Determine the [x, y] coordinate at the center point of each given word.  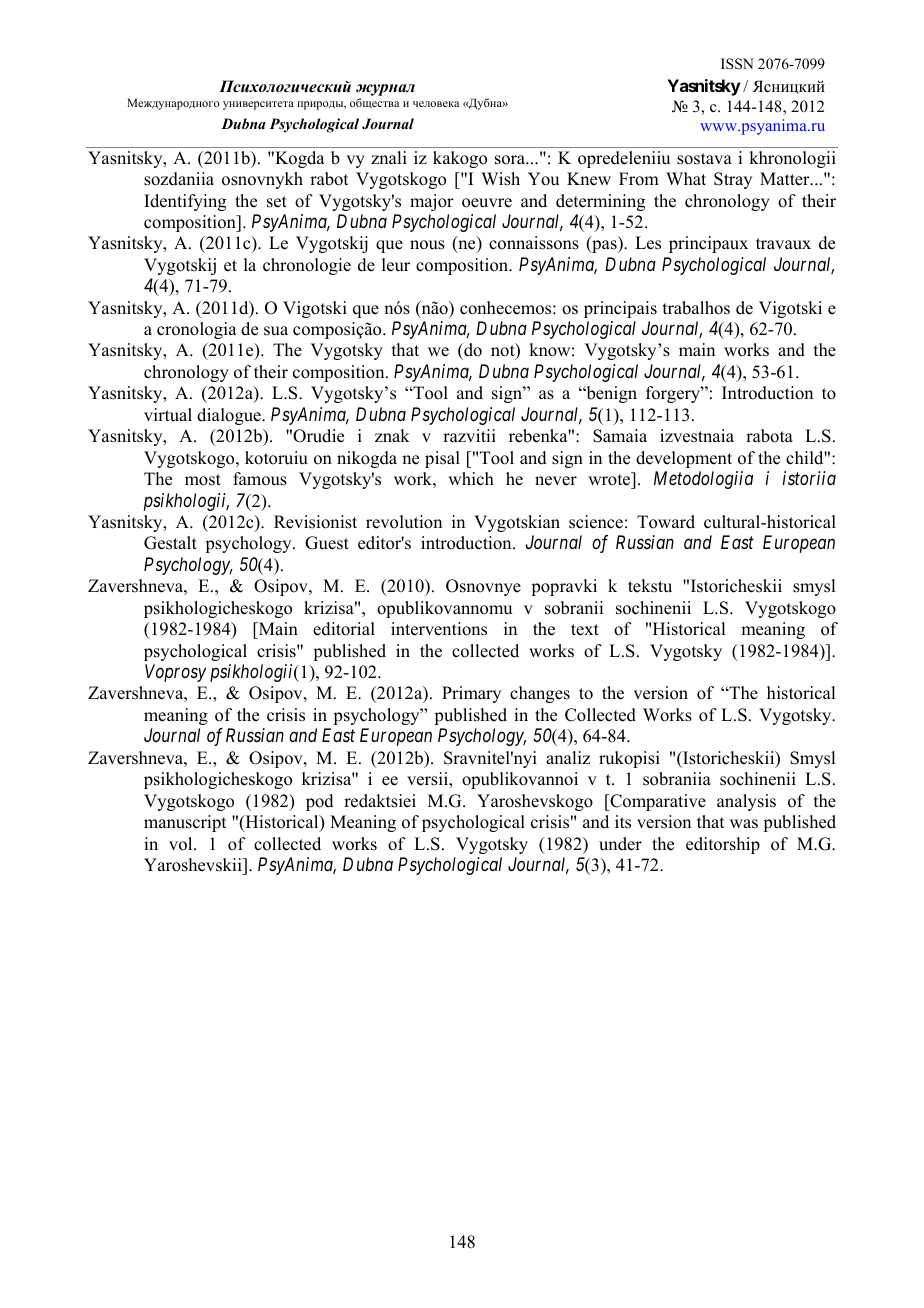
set [277, 202]
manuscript [185, 823]
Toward [666, 522]
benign [610, 394]
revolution [404, 522]
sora [511, 160]
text [585, 630]
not [504, 351]
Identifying [185, 202]
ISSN [737, 64]
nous [427, 245]
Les [648, 243]
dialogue [230, 416]
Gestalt [170, 543]
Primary [471, 694]
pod [320, 802]
